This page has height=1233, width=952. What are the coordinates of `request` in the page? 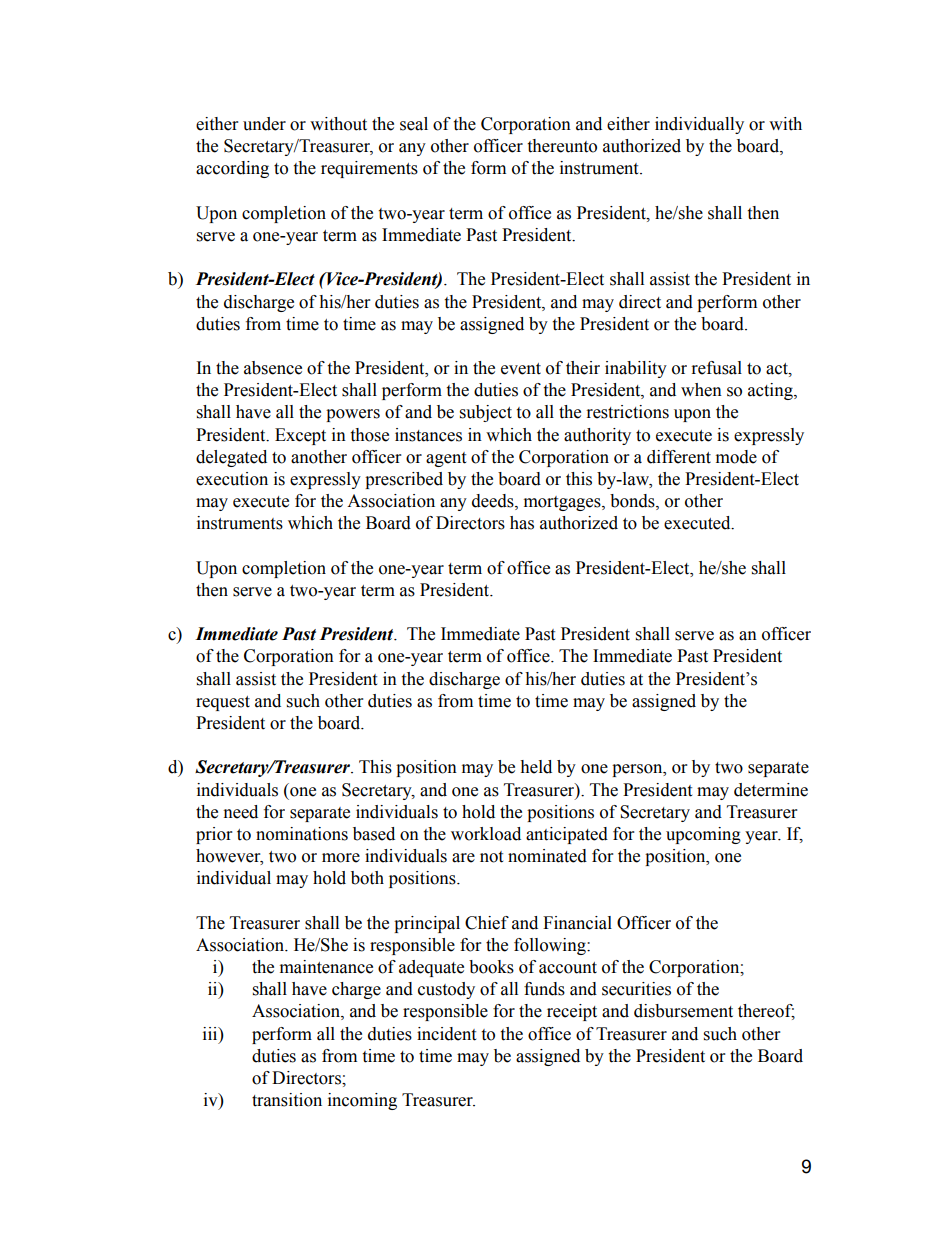 It's located at (223, 703).
